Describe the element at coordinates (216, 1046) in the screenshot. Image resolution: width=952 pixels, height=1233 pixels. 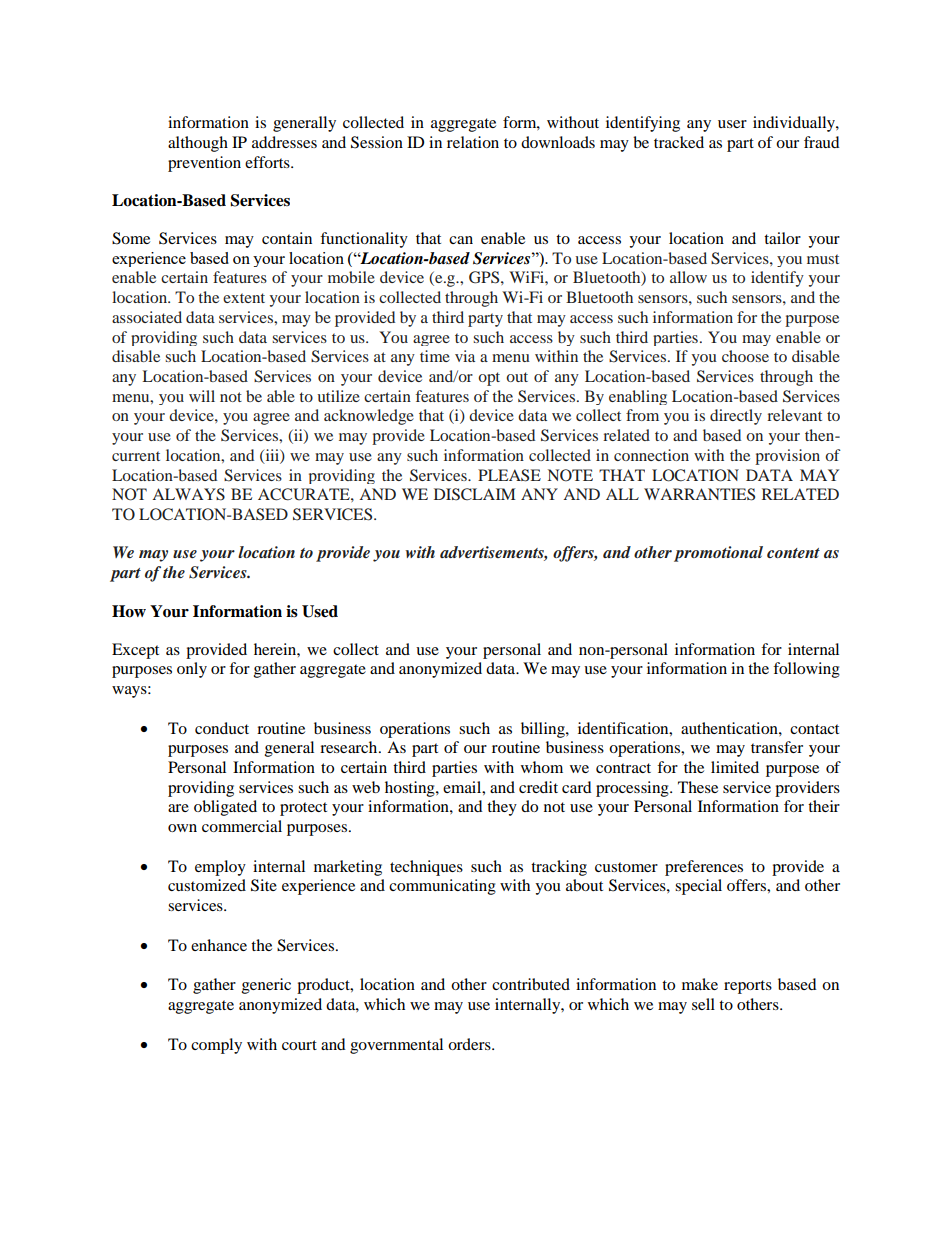
I see `comply` at that location.
